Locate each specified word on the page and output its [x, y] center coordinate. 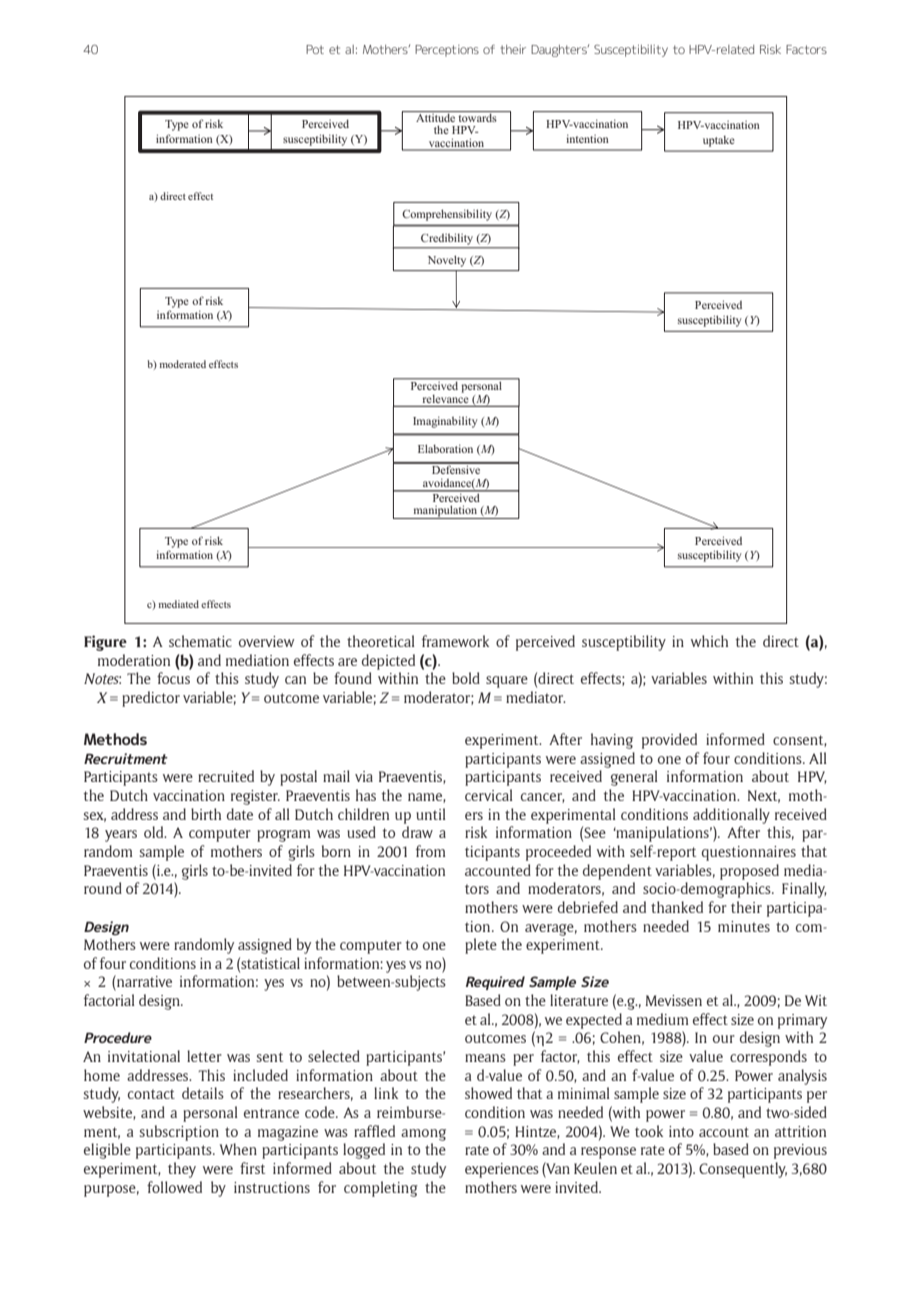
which [709, 641]
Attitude [435, 116]
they [182, 1170]
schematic [200, 641]
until [431, 814]
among [423, 1135]
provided [669, 741]
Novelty [447, 261]
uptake [719, 141]
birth [206, 814]
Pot [315, 49]
